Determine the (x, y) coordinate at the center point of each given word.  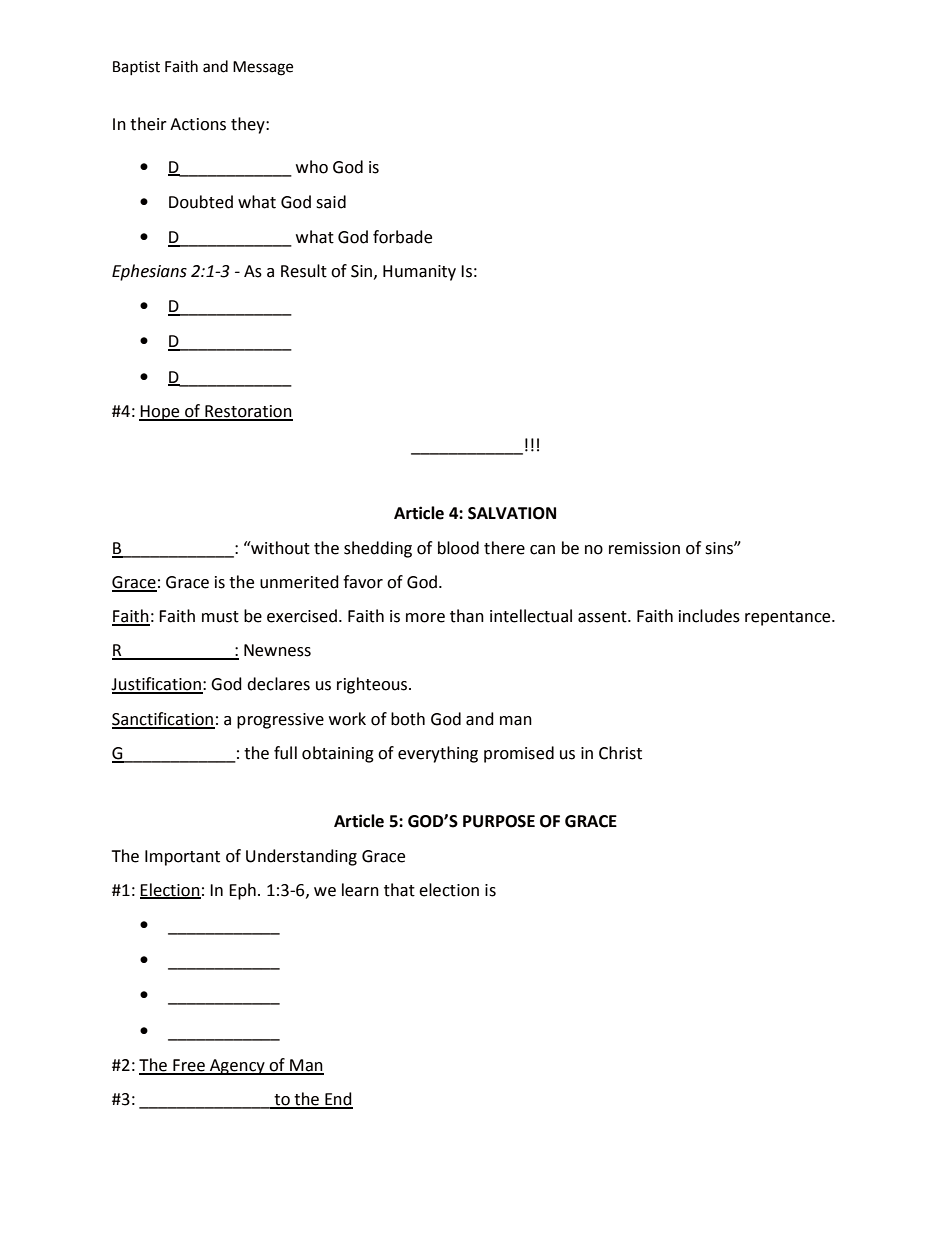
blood (458, 548)
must (220, 617)
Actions (198, 124)
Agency (237, 1067)
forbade (402, 237)
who (312, 167)
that (399, 890)
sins (720, 548)
